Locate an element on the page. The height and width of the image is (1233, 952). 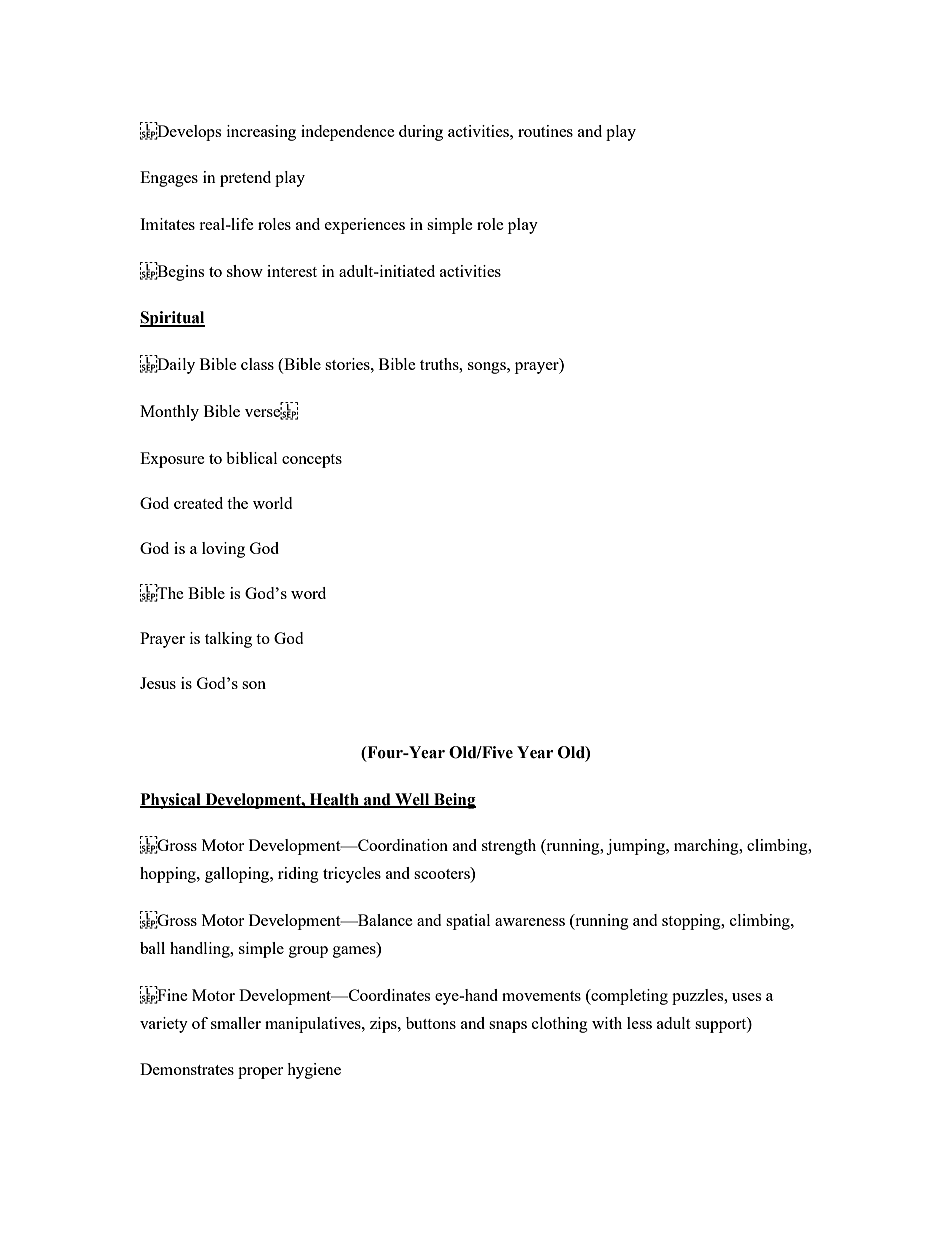
less is located at coordinates (639, 1023).
